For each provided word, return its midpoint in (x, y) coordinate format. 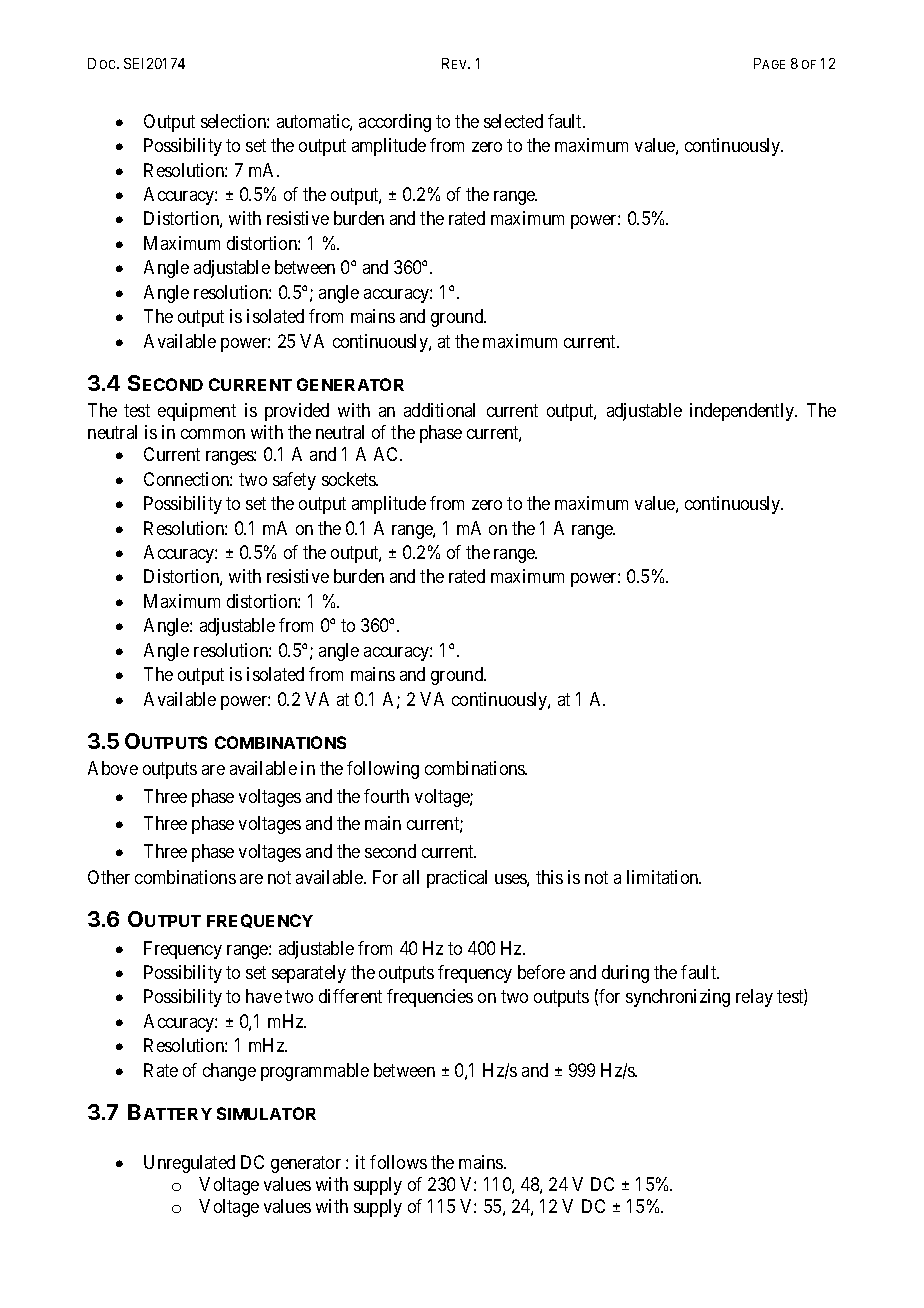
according (395, 123)
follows (398, 1162)
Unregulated (189, 1164)
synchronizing (678, 998)
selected (513, 121)
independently (743, 412)
